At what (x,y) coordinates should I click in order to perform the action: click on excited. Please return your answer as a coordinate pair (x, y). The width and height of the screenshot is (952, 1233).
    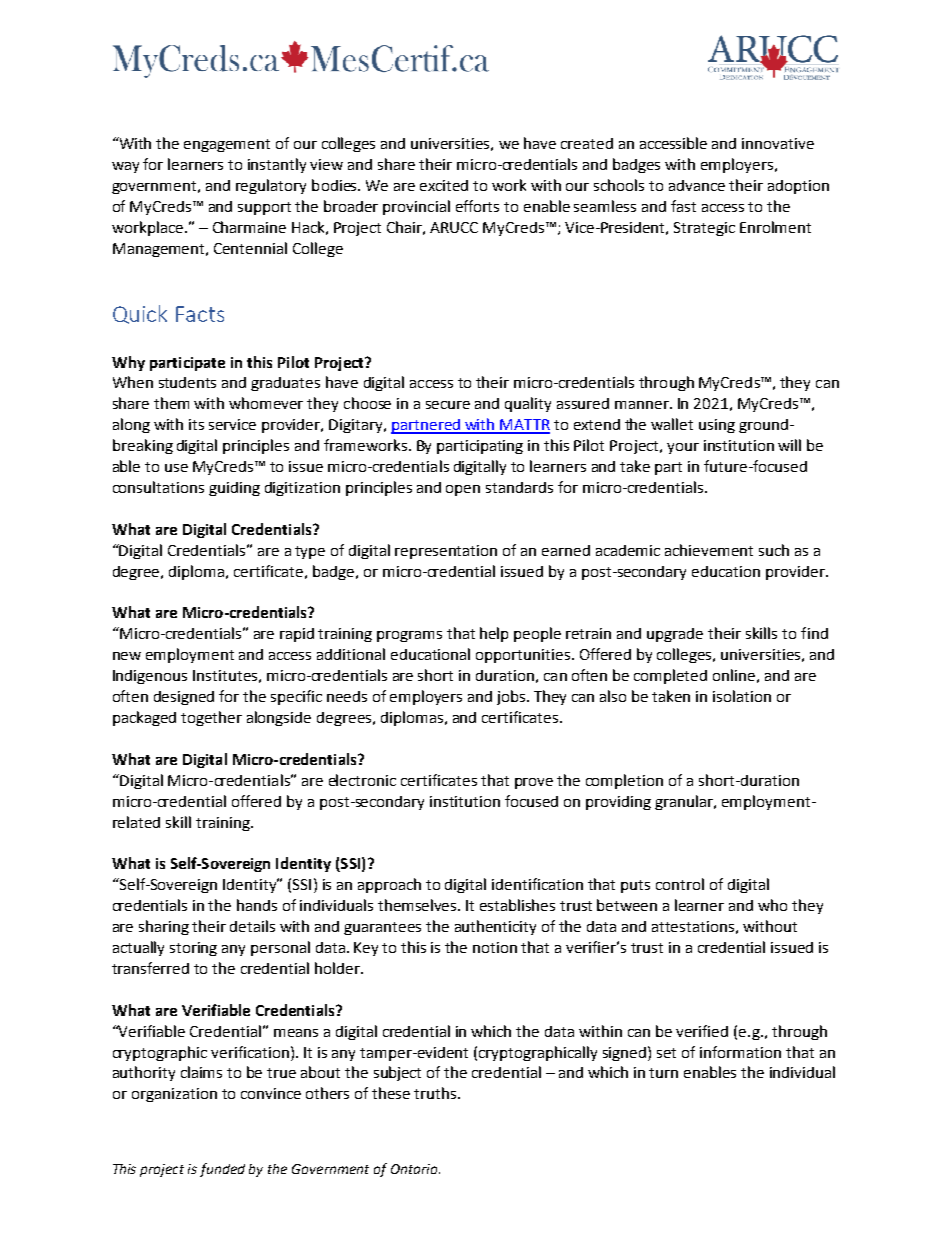
    Looking at the image, I should click on (444, 185).
